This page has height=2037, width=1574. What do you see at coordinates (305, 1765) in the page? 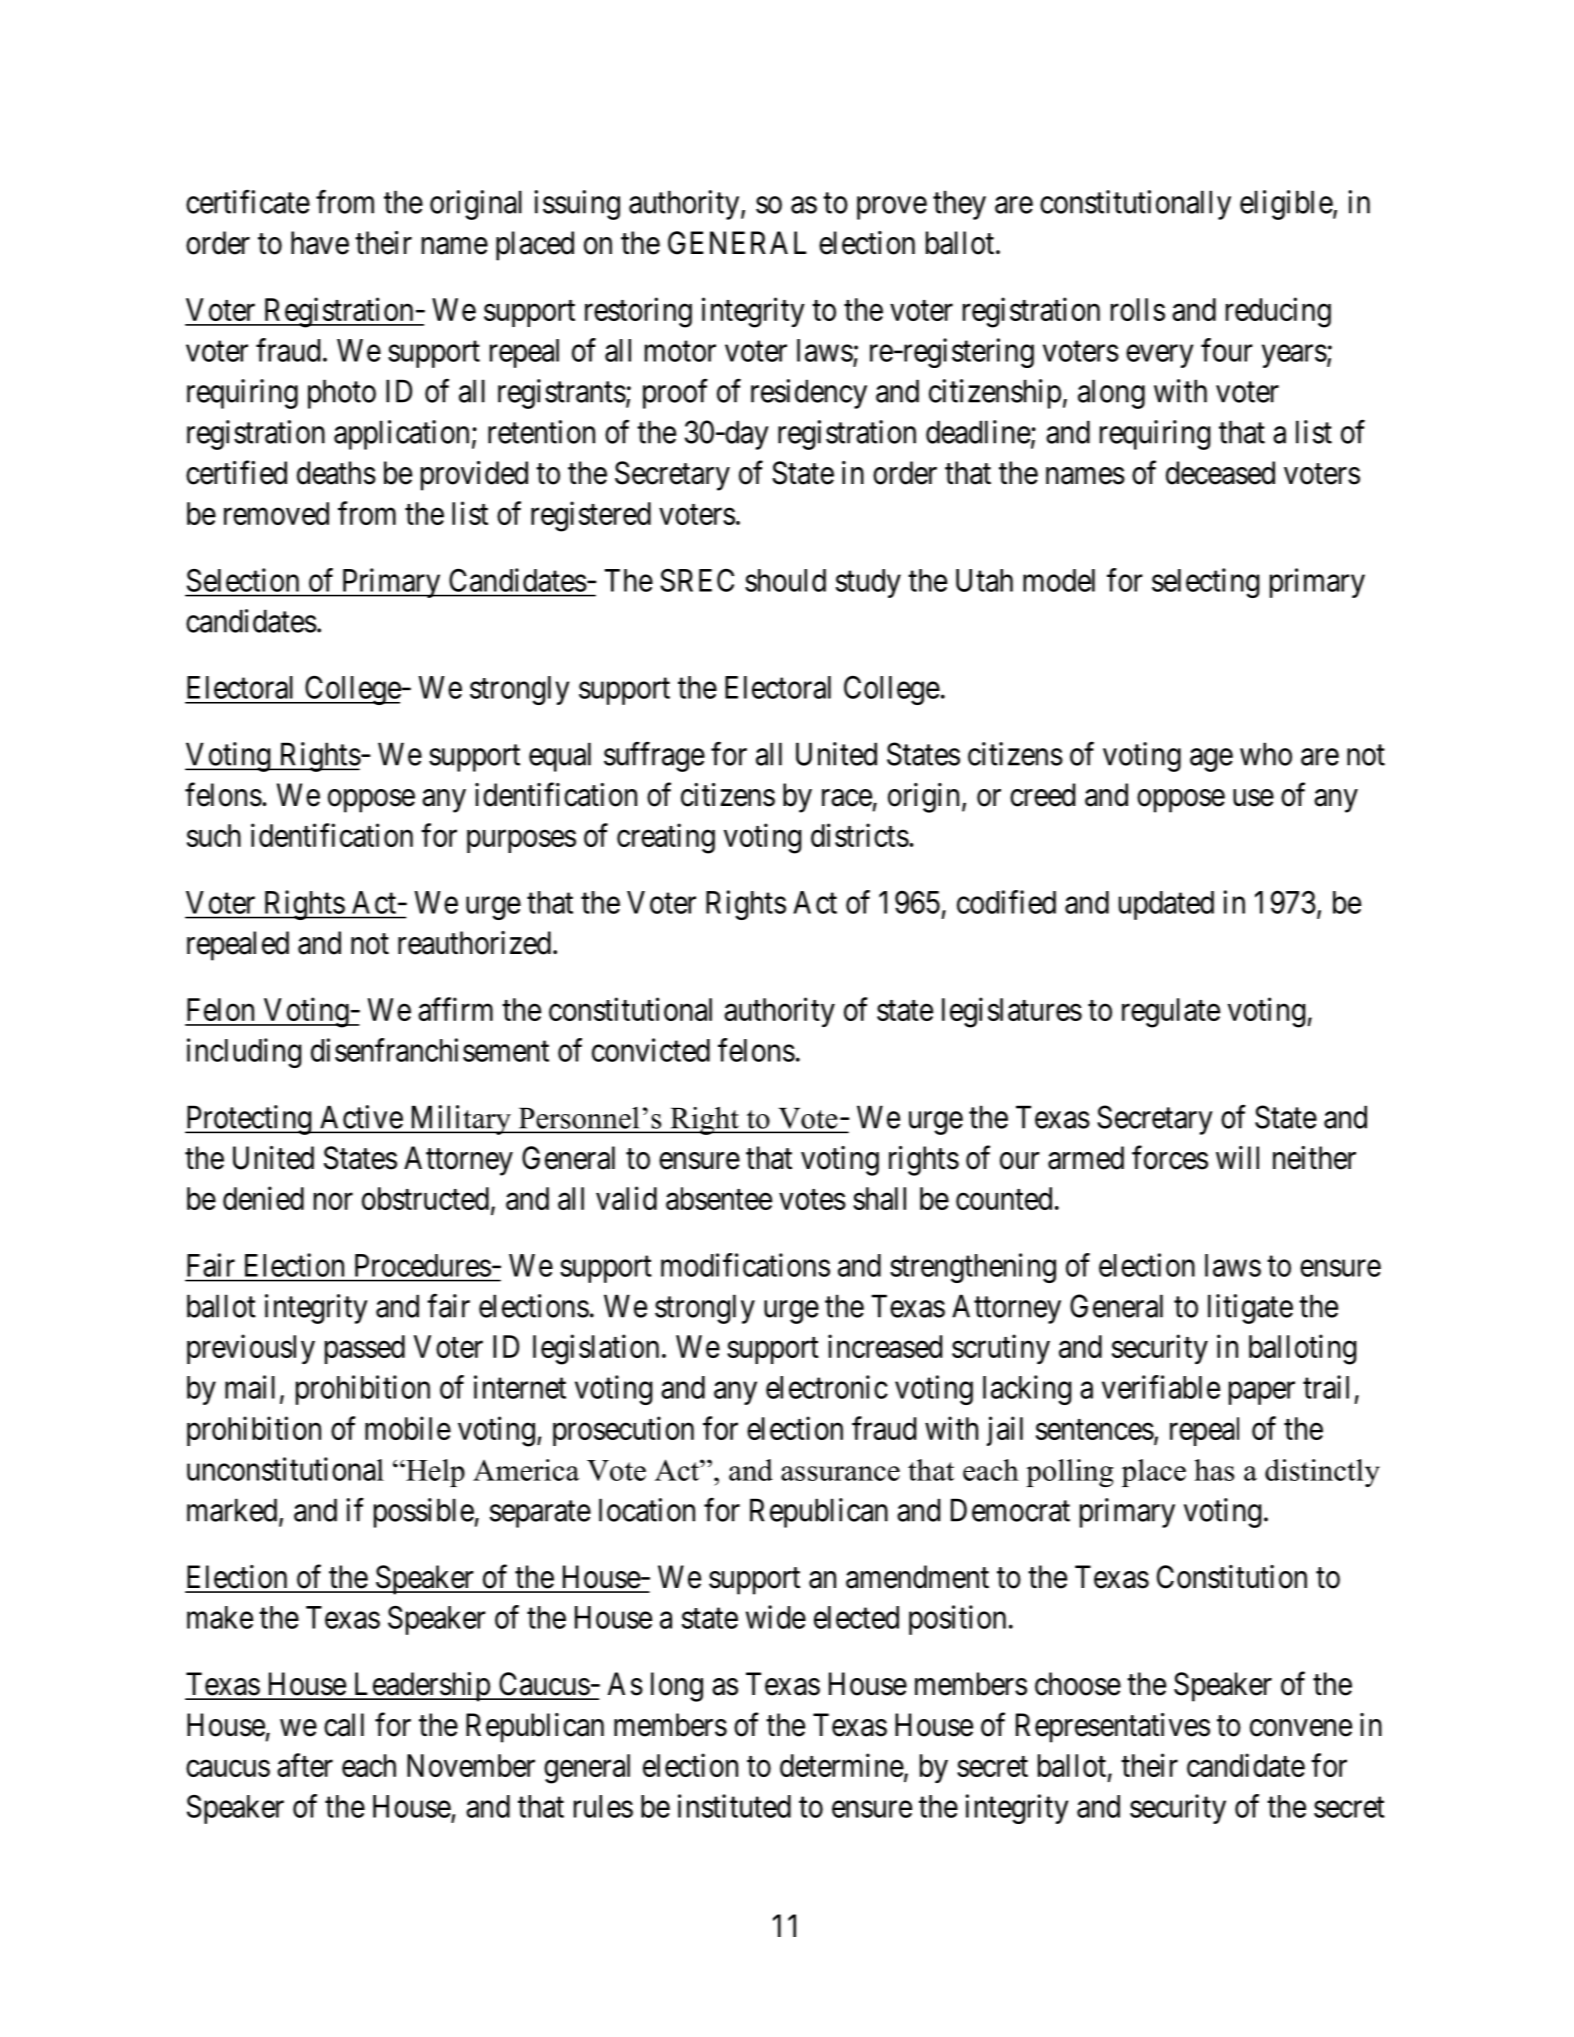
I see `after` at bounding box center [305, 1765].
